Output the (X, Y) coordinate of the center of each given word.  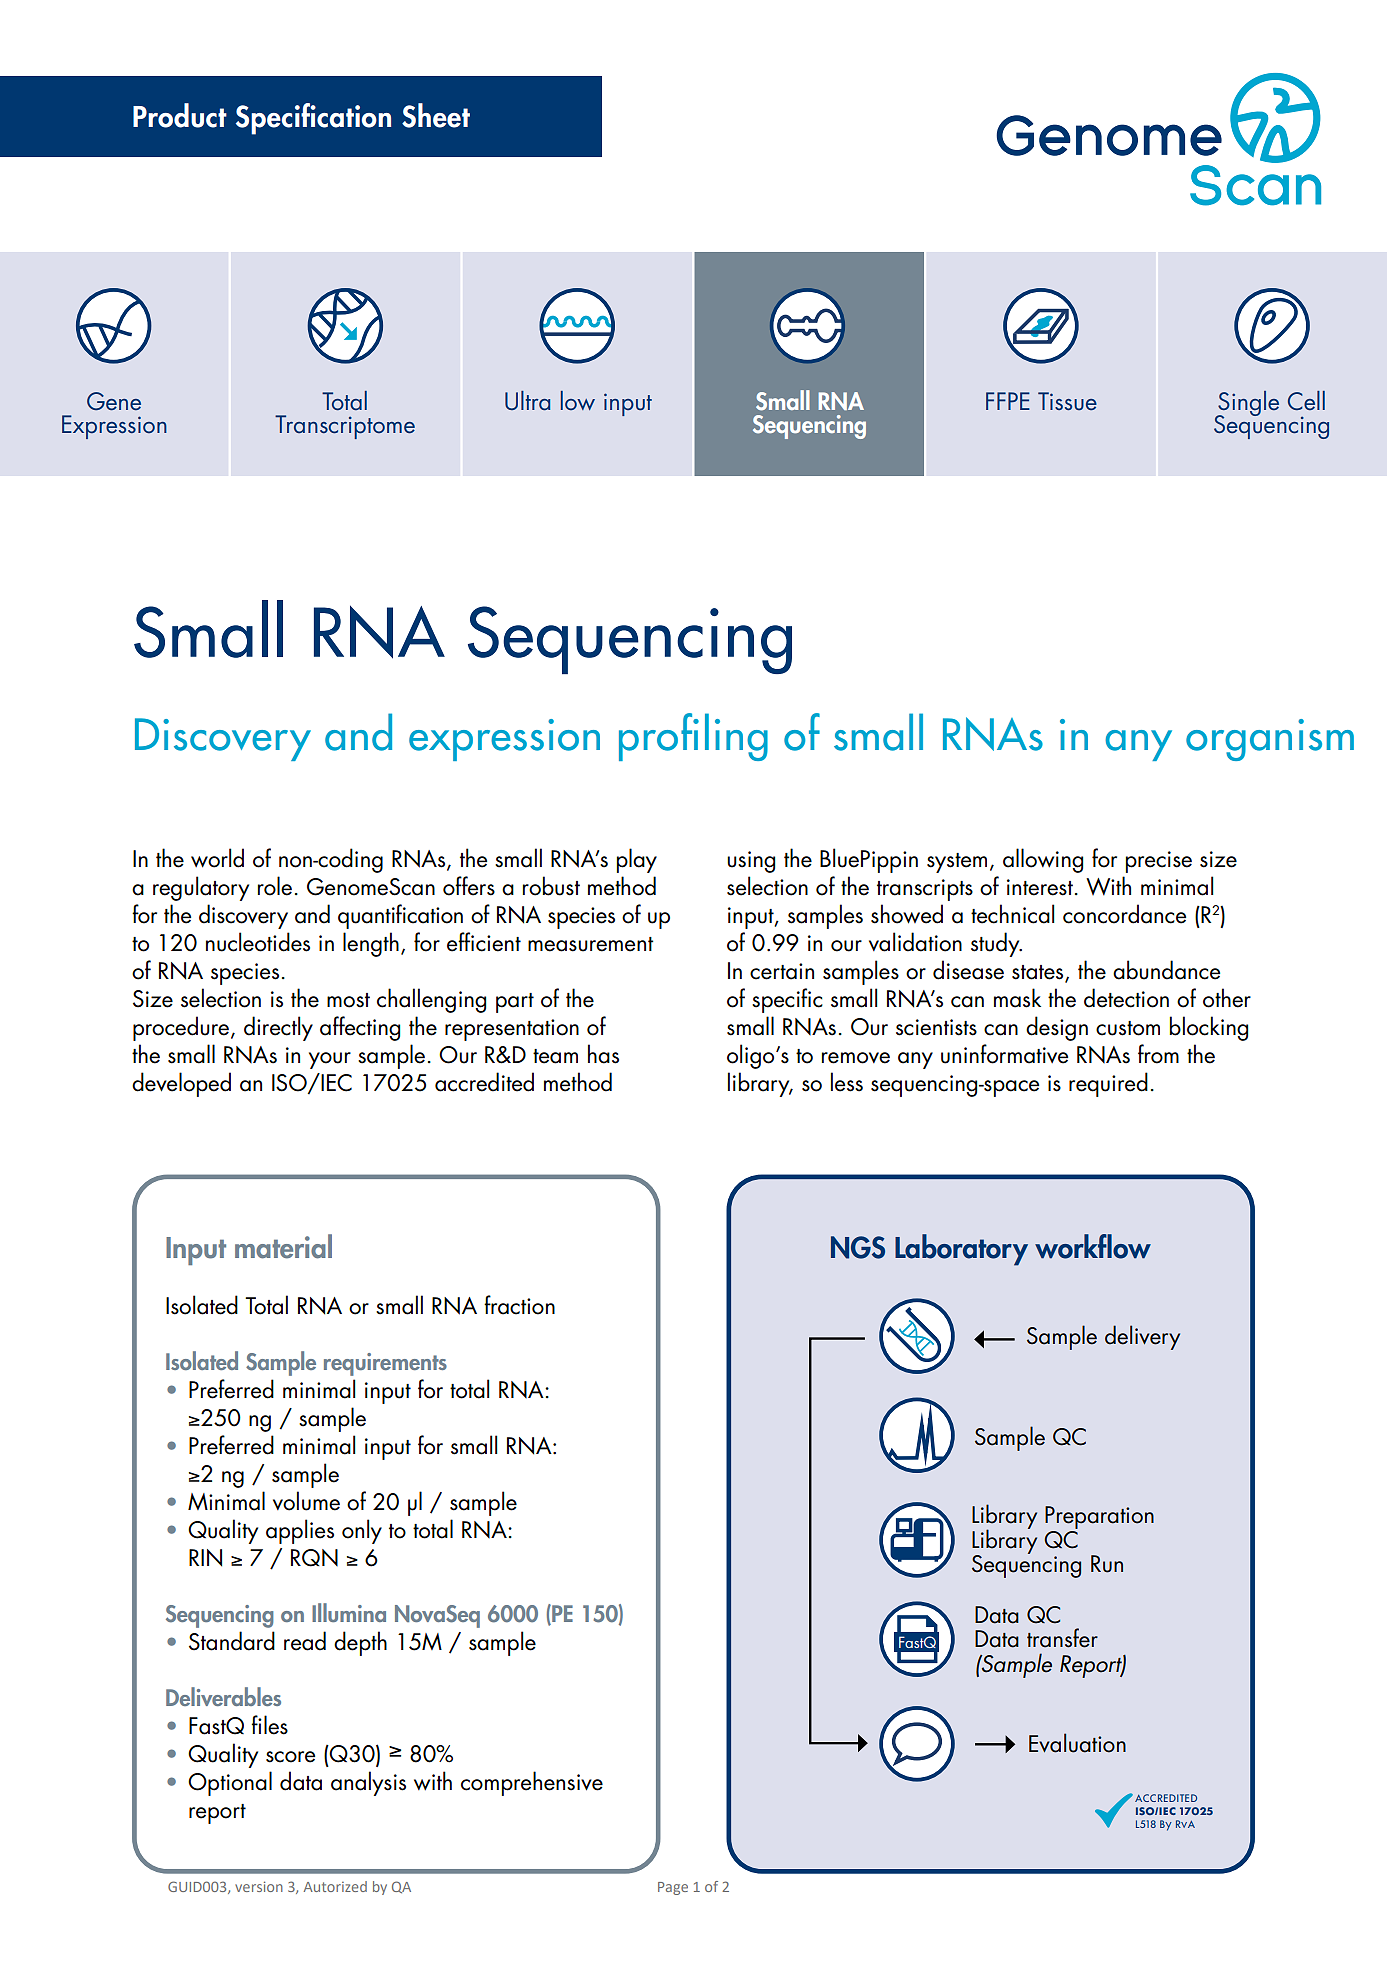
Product (180, 115)
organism (1270, 740)
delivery (1142, 1337)
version (259, 1886)
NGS (858, 1247)
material (283, 1246)
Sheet (436, 115)
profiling (693, 737)
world (217, 858)
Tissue (1067, 401)
